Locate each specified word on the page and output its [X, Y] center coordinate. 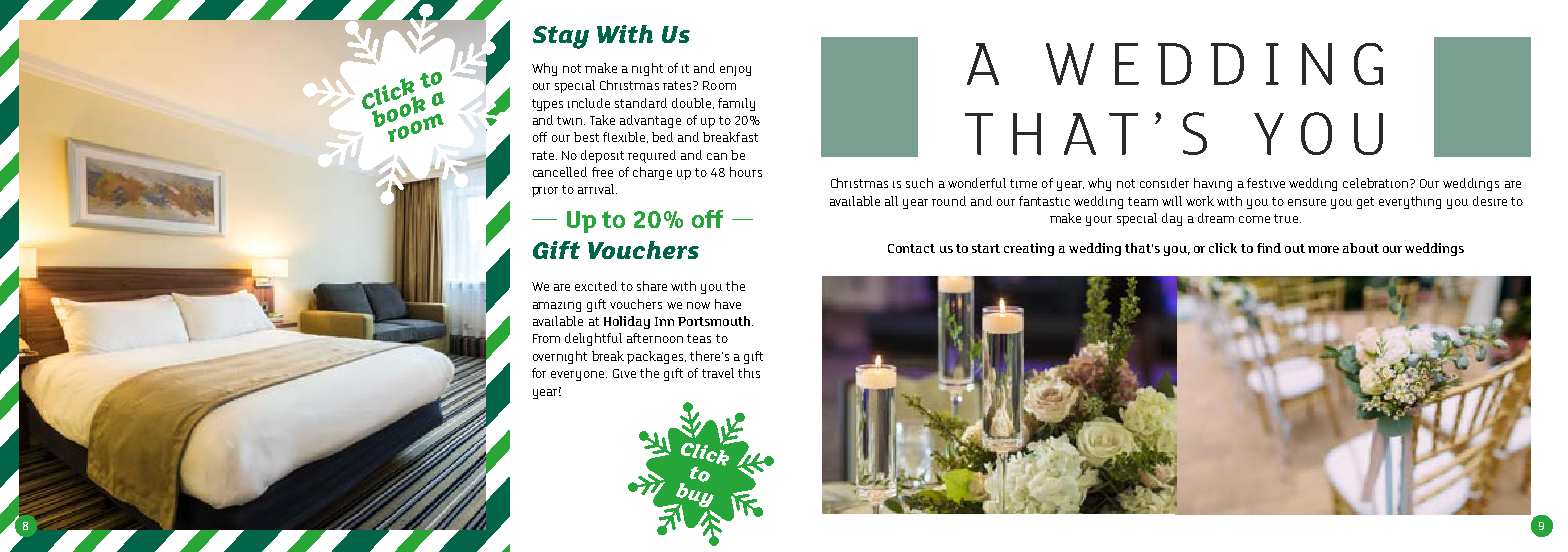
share [652, 286]
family [736, 104]
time [1023, 183]
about [1361, 248]
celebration [1377, 183]
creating [1029, 249]
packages [655, 357]
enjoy [735, 71]
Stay [561, 37]
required [652, 156]
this [749, 373]
